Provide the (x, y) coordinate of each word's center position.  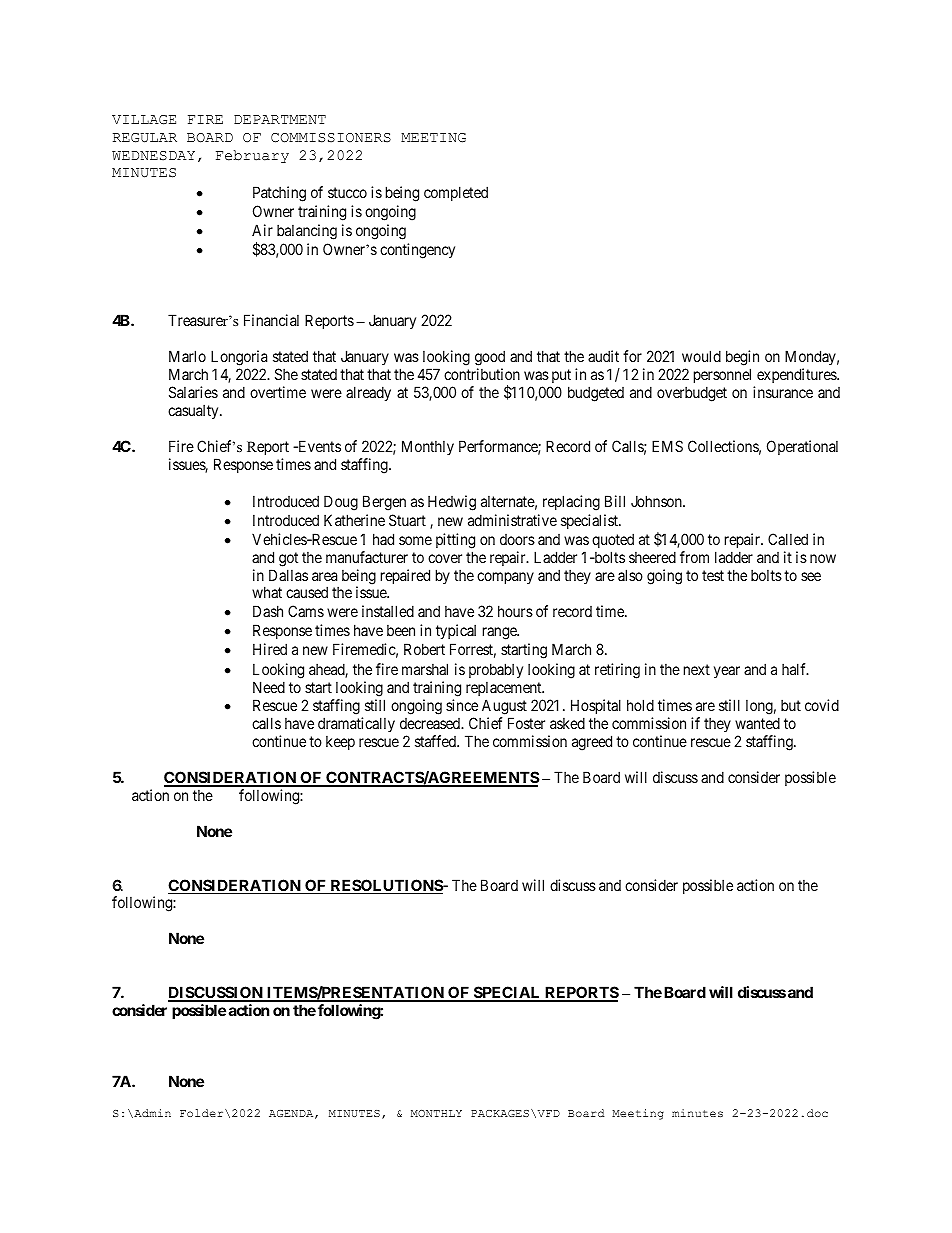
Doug (341, 503)
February (252, 156)
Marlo (187, 356)
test (713, 575)
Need (269, 687)
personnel (724, 377)
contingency (417, 251)
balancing (307, 232)
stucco (347, 192)
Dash (268, 611)
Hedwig (452, 503)
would (701, 356)
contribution (482, 374)
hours (515, 611)
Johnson (657, 501)
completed (456, 193)
